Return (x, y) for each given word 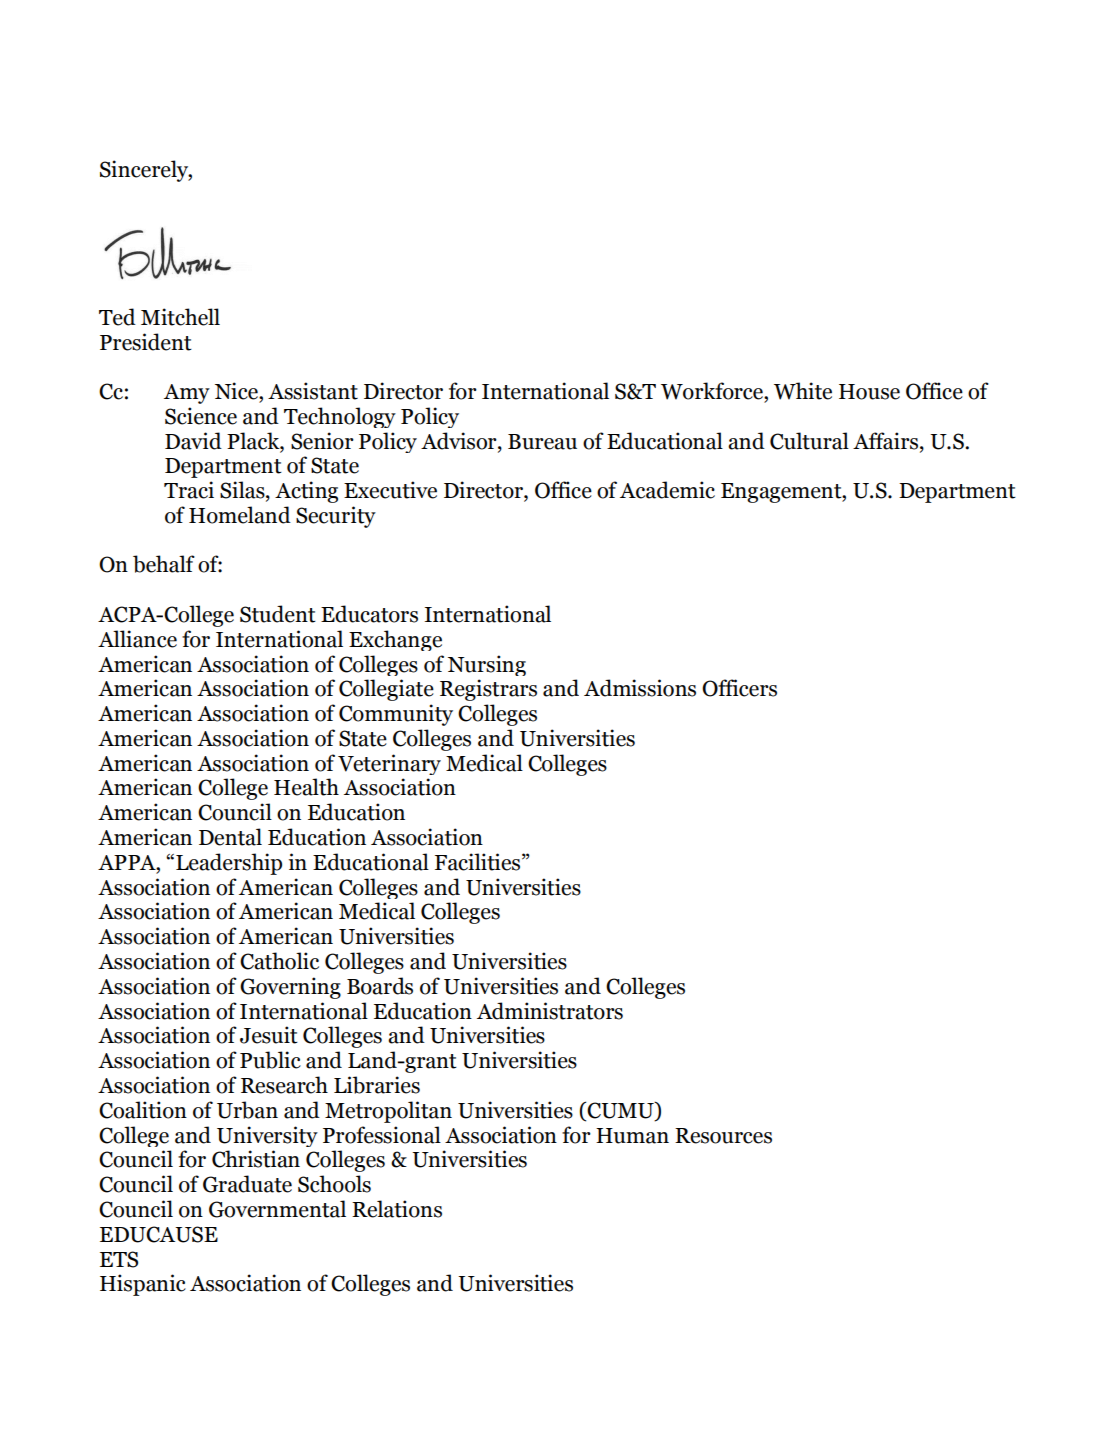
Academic (667, 490)
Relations (397, 1209)
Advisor (460, 441)
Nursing (487, 665)
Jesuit (269, 1035)
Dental (230, 837)
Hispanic (143, 1285)
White (803, 391)
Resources (723, 1136)
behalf (164, 564)
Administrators (550, 1011)
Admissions (640, 688)
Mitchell (180, 317)
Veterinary (389, 764)
